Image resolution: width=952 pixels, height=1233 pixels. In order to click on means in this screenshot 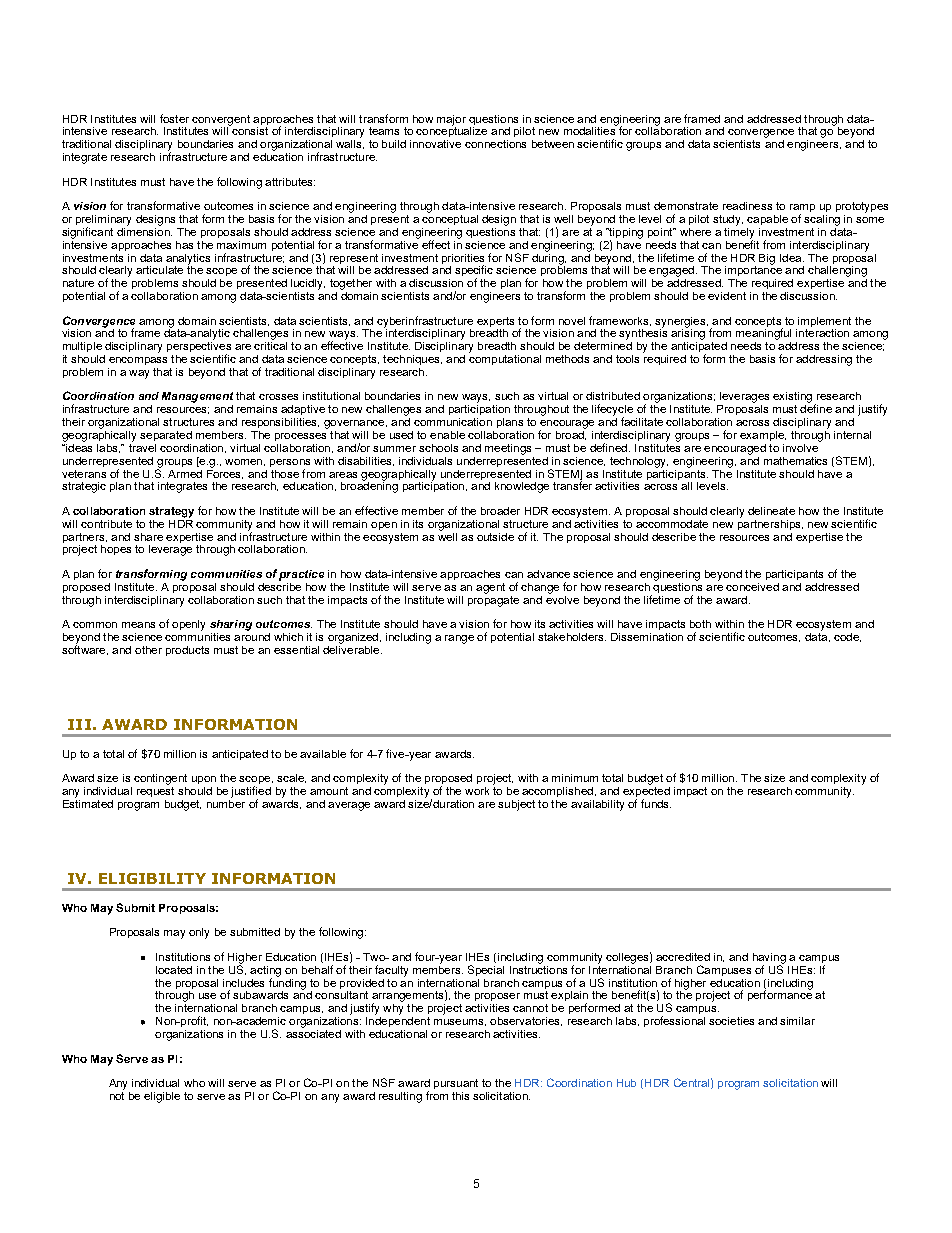, I will do `click(138, 625)`.
